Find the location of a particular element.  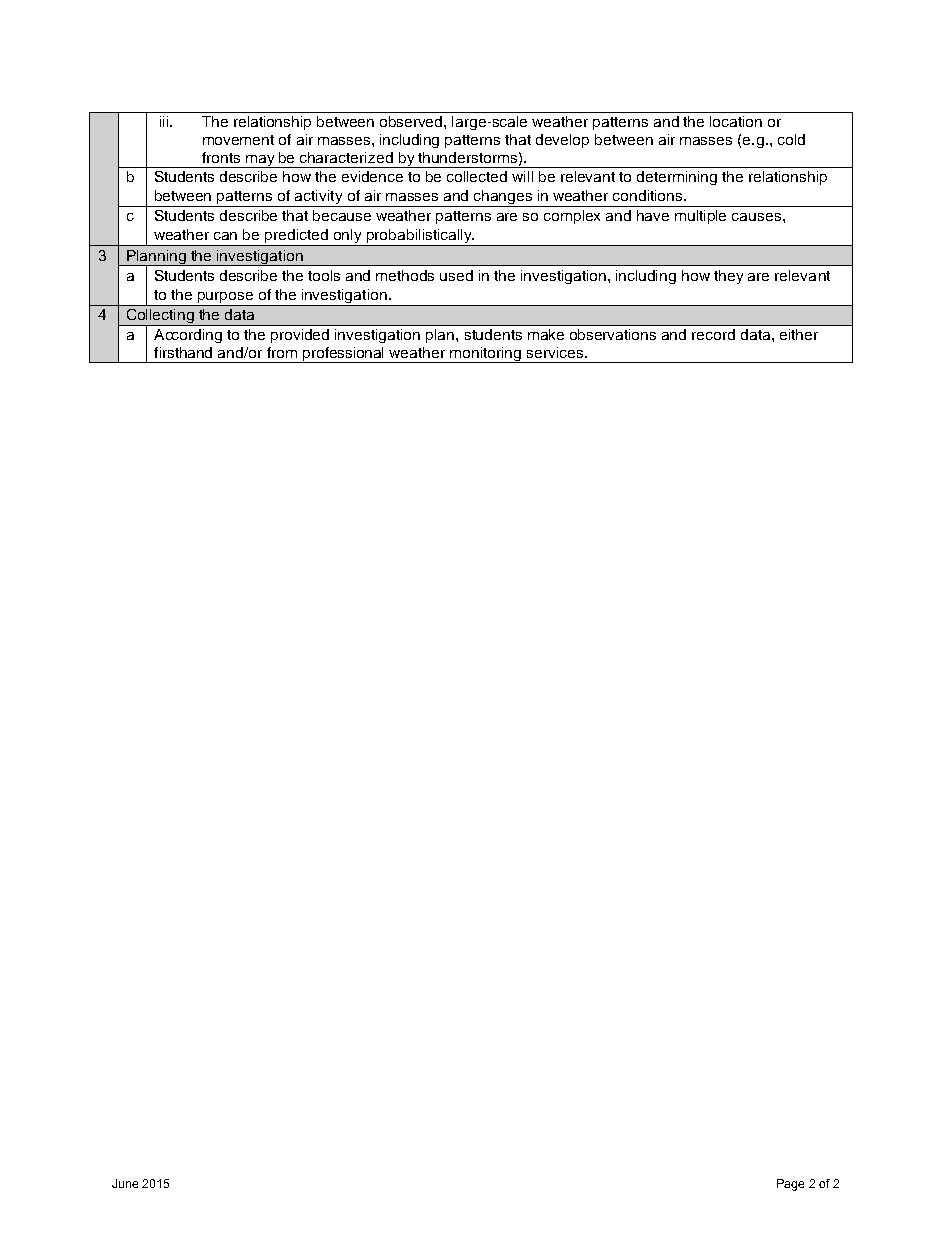

firsthand is located at coordinates (183, 352).
